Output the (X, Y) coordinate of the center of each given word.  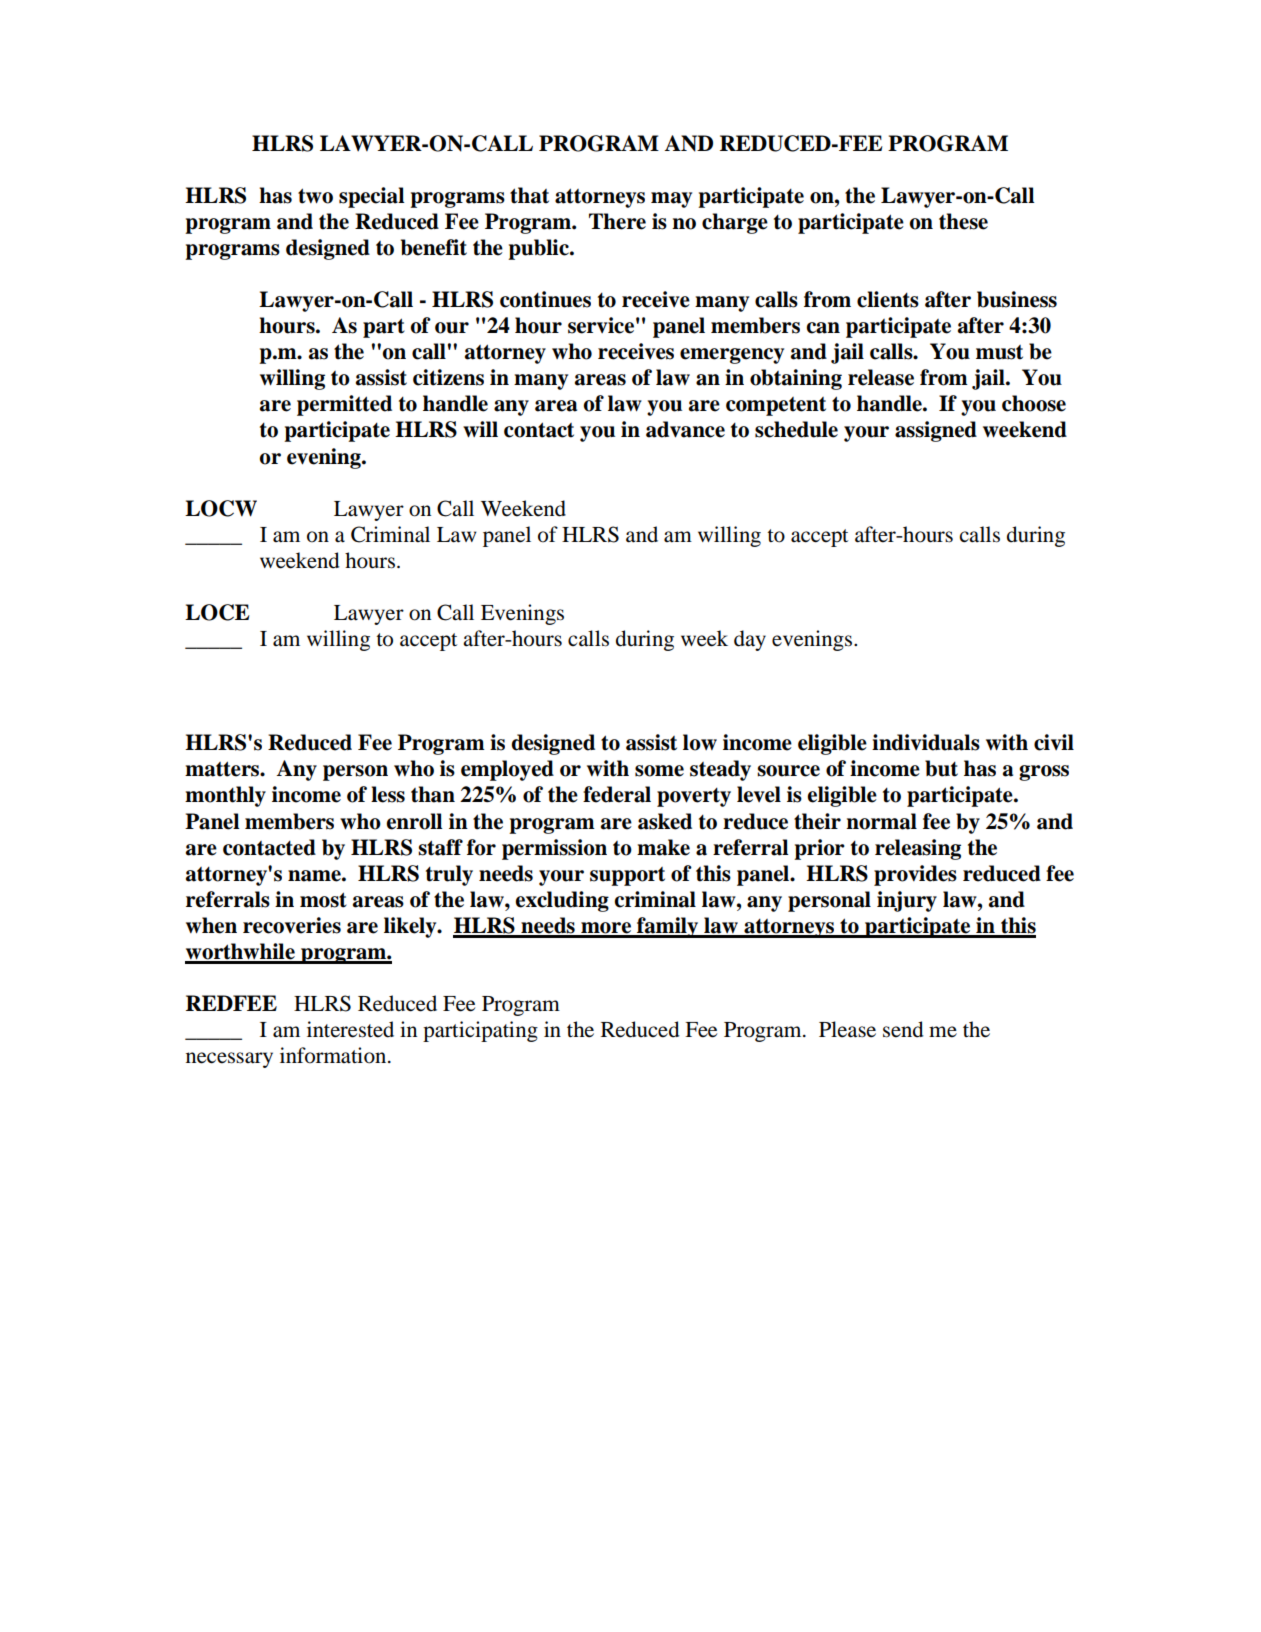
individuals (926, 742)
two (315, 196)
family (668, 927)
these (963, 221)
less (388, 794)
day (750, 640)
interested (350, 1029)
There (617, 221)
